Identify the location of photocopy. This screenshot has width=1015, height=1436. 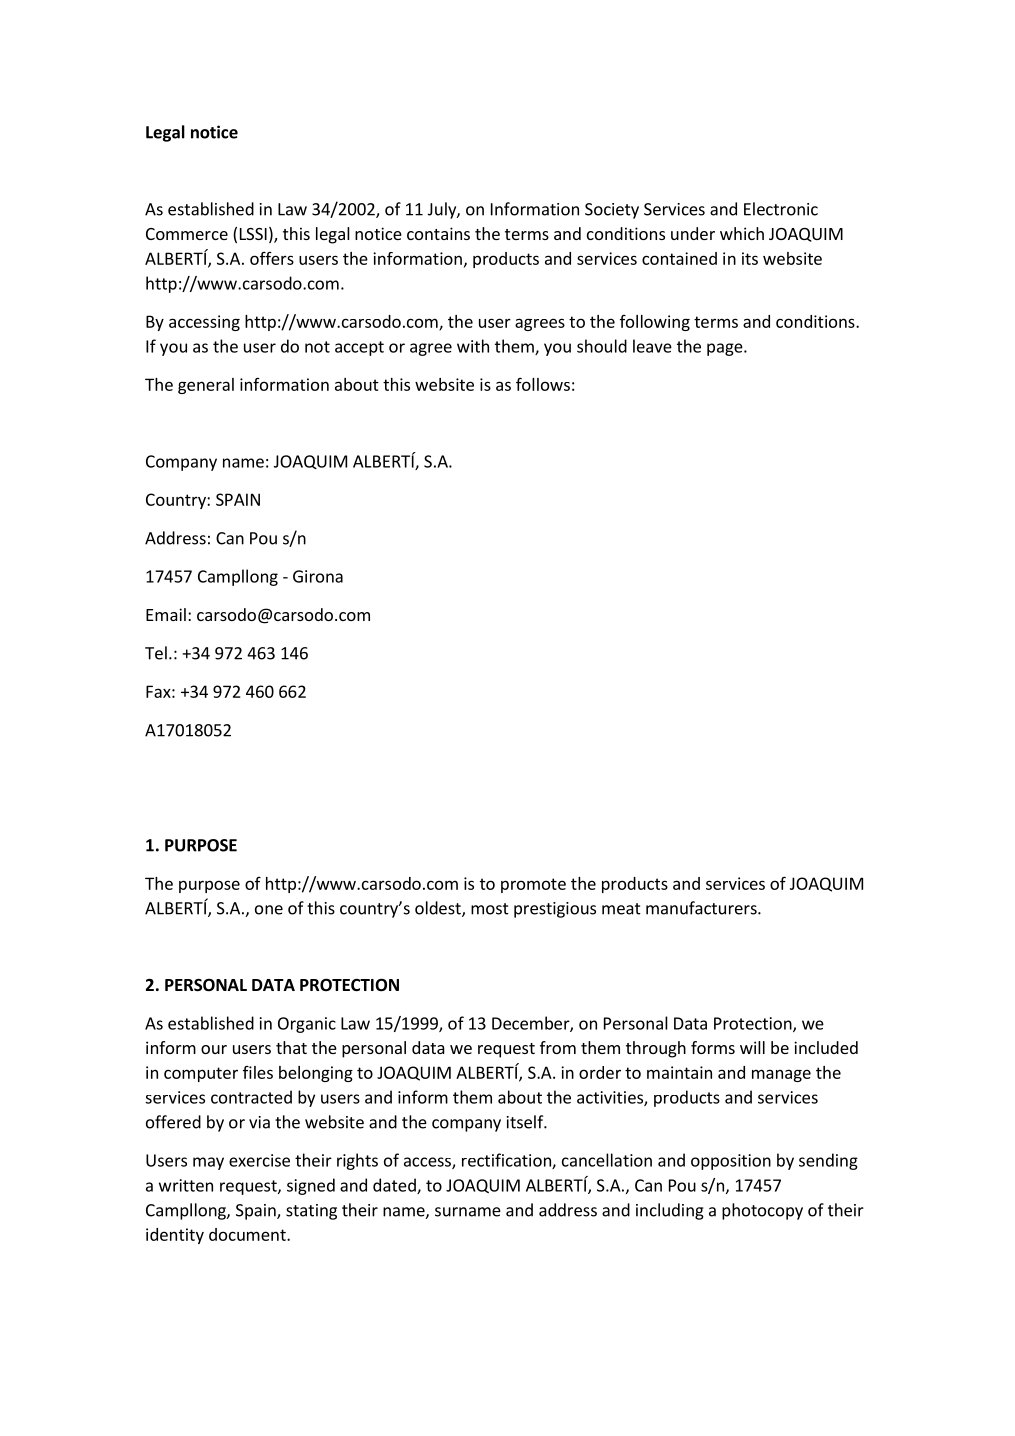
(762, 1211).
